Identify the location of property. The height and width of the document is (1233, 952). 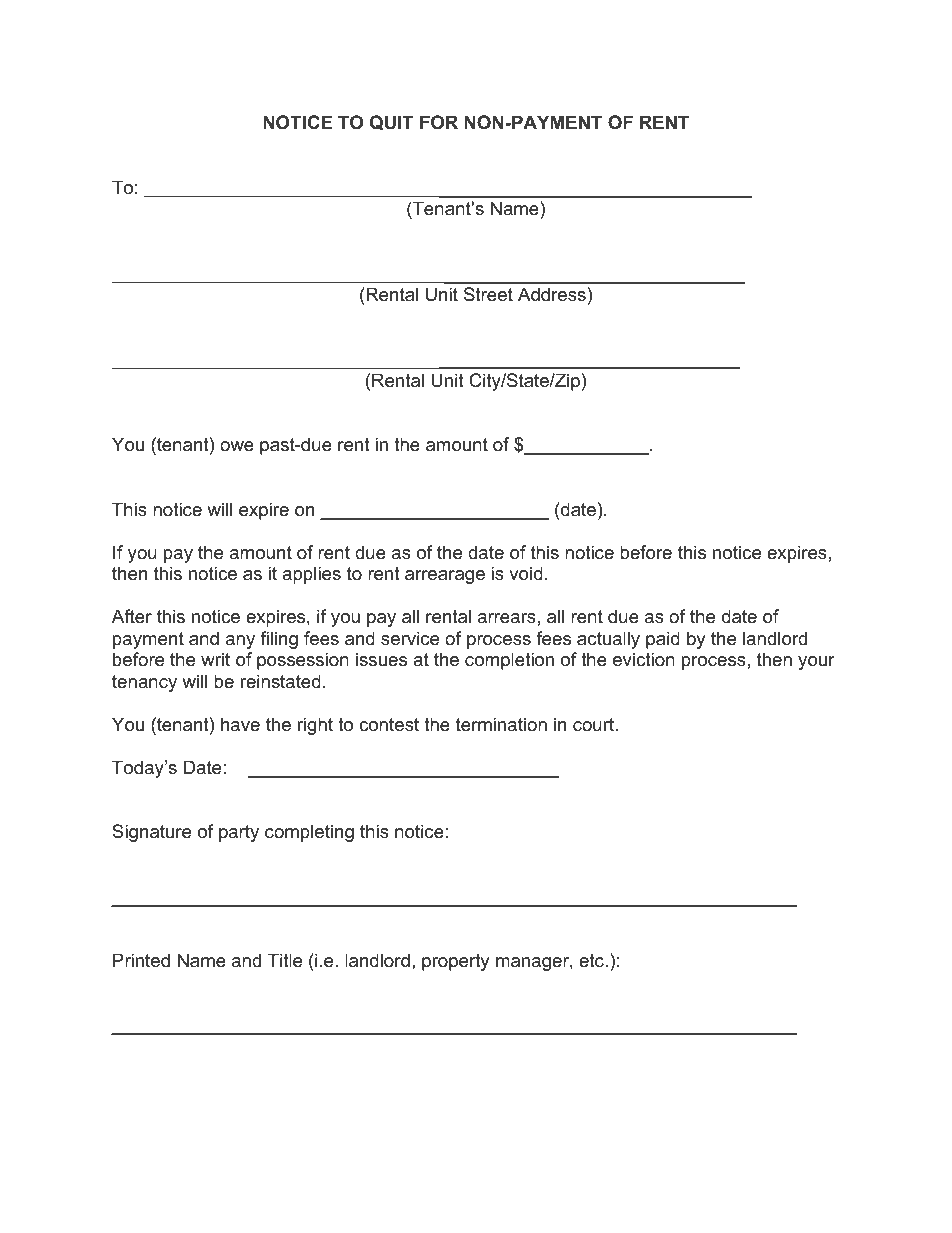
(456, 962).
